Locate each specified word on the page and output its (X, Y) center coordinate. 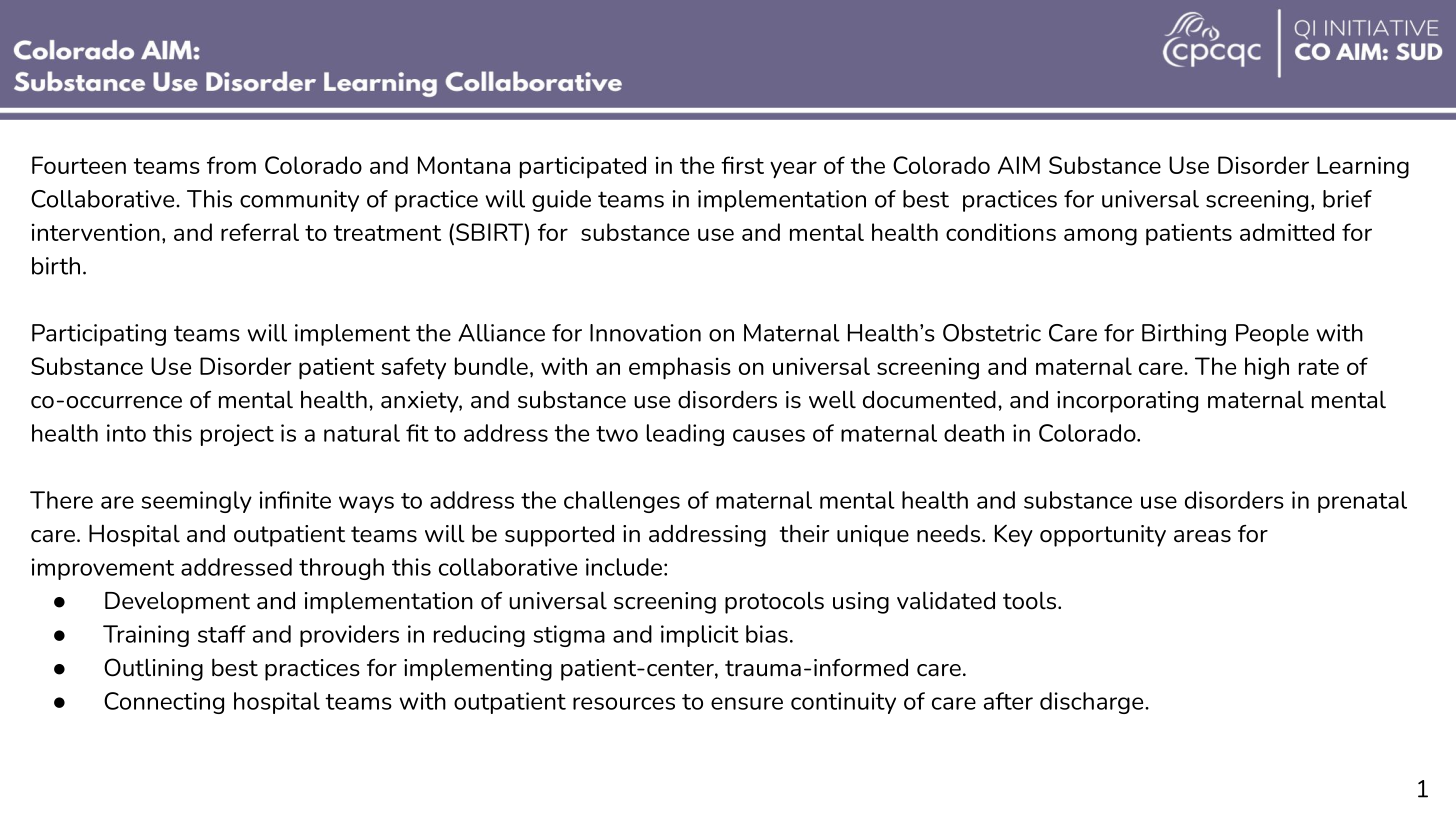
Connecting (164, 703)
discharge (1093, 703)
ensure (747, 703)
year (793, 170)
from (231, 165)
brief (1347, 199)
